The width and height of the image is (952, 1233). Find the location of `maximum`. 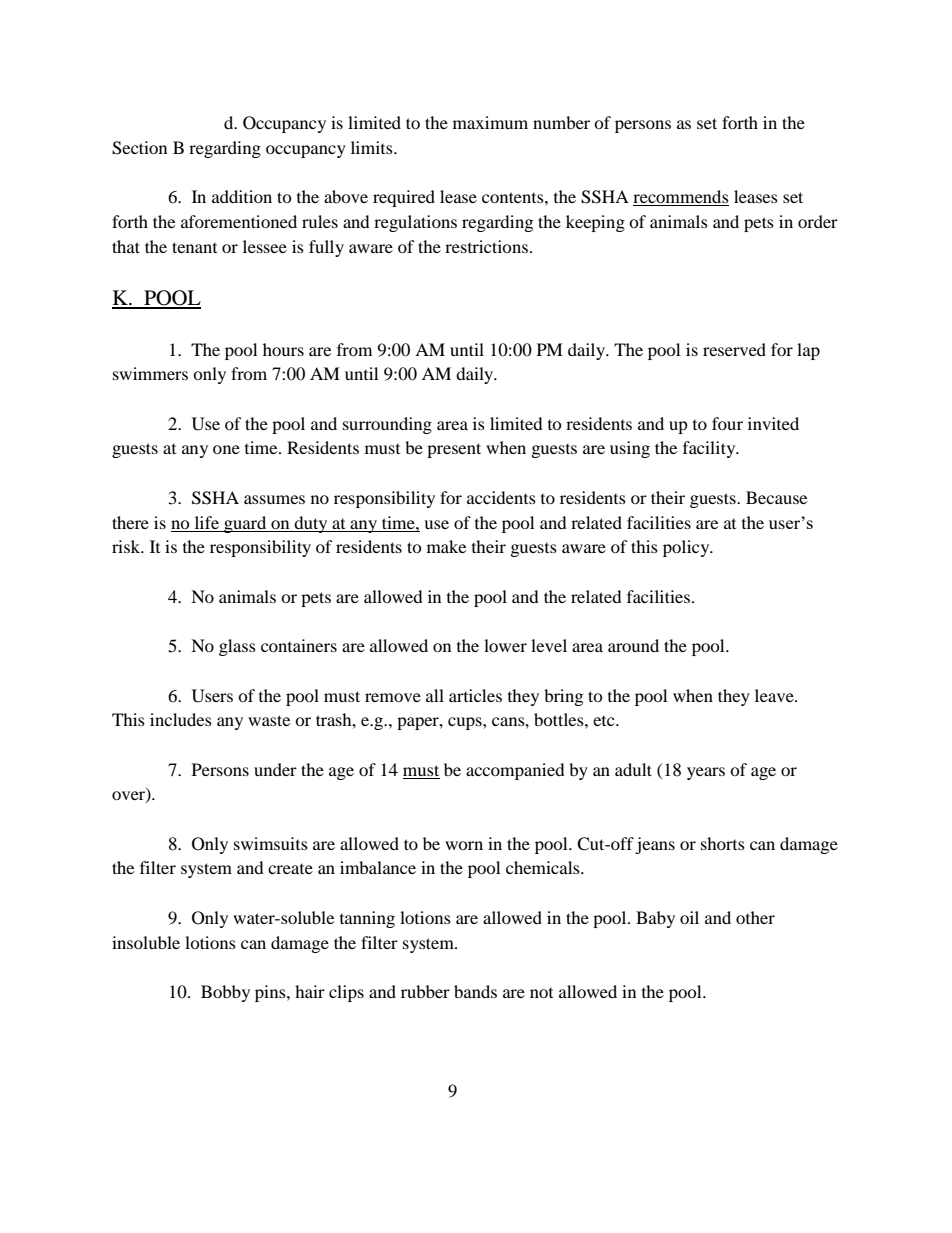

maximum is located at coordinates (490, 122).
